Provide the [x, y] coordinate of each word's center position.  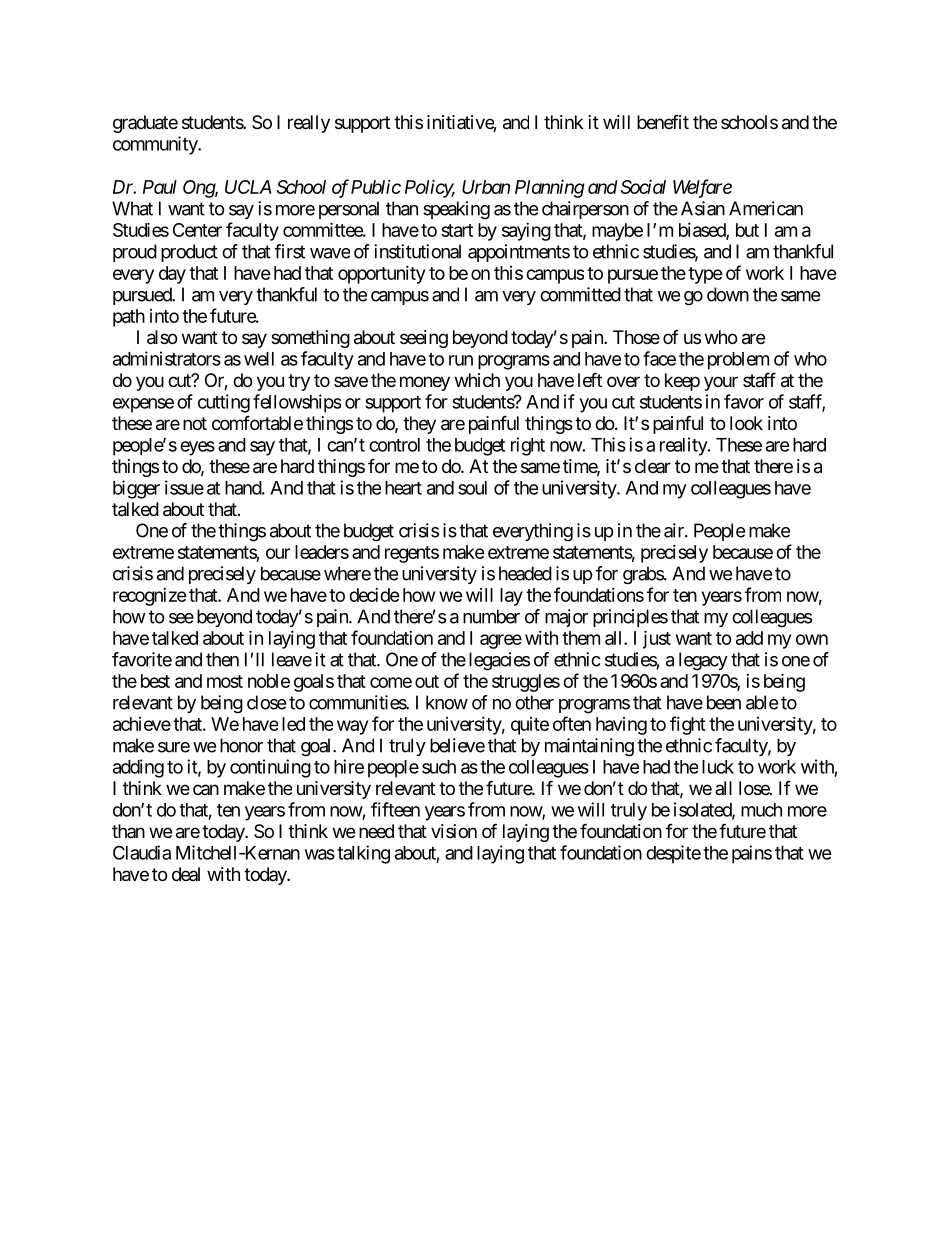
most [225, 681]
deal [186, 874]
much [761, 810]
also [162, 337]
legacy [703, 661]
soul [472, 488]
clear [653, 466]
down [728, 294]
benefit [663, 122]
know [447, 702]
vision [454, 831]
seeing [424, 339]
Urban [486, 187]
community [156, 145]
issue [184, 487]
